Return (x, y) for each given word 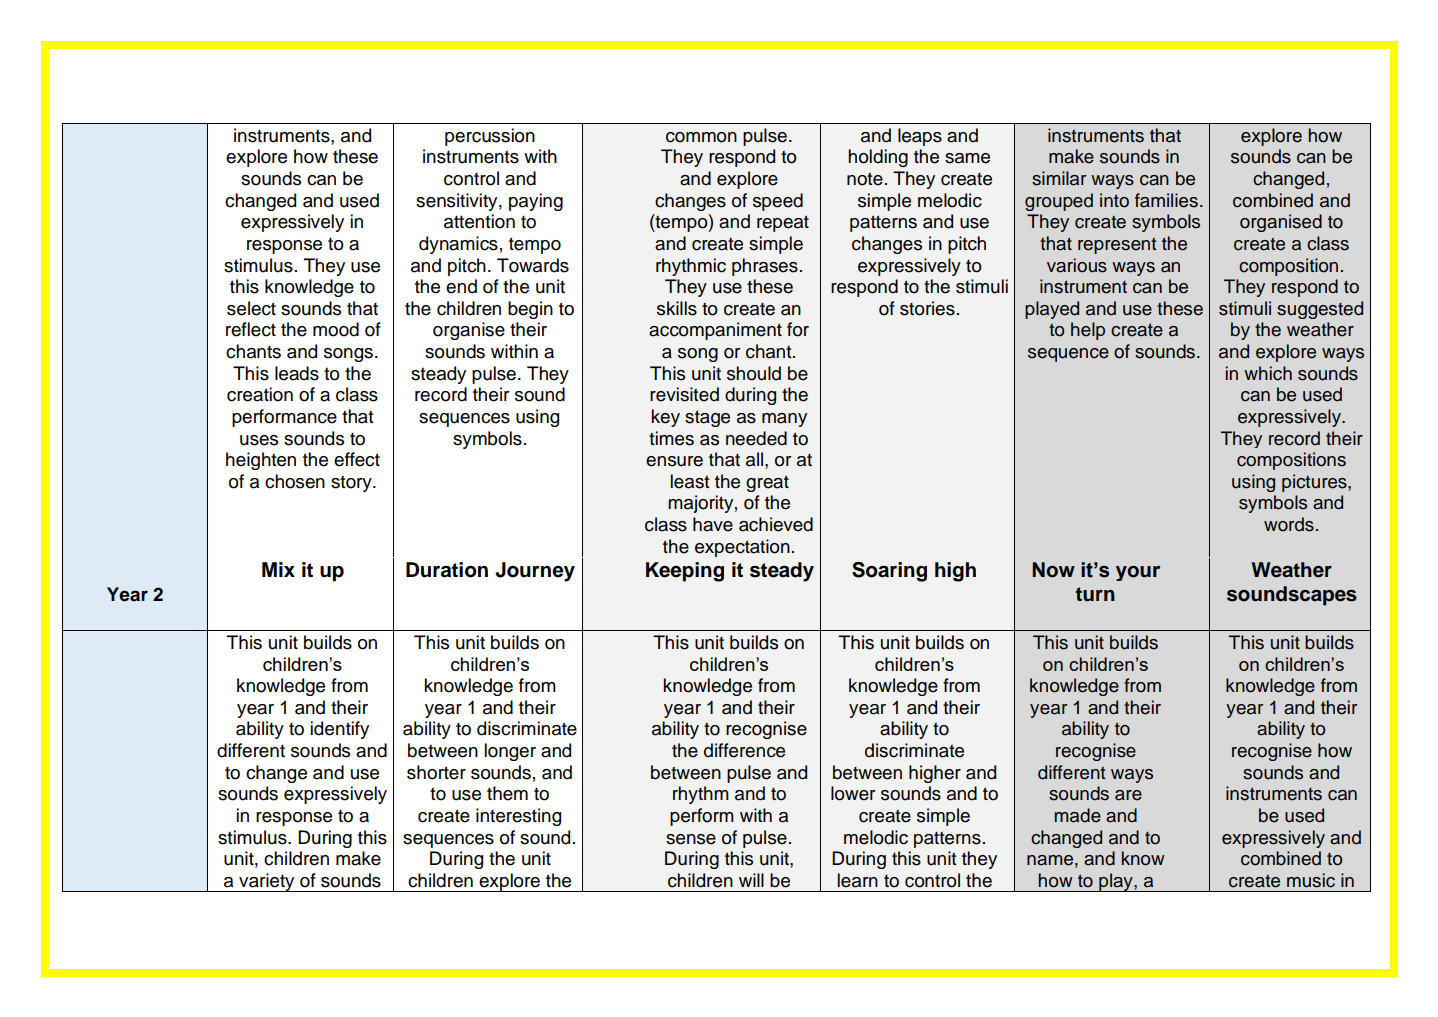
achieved (776, 524)
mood (336, 329)
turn (1095, 594)
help (1088, 331)
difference (744, 750)
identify (339, 730)
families (1166, 200)
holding (878, 158)
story (352, 483)
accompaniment (715, 331)
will (751, 880)
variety (267, 882)
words (1289, 524)
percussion (490, 137)
